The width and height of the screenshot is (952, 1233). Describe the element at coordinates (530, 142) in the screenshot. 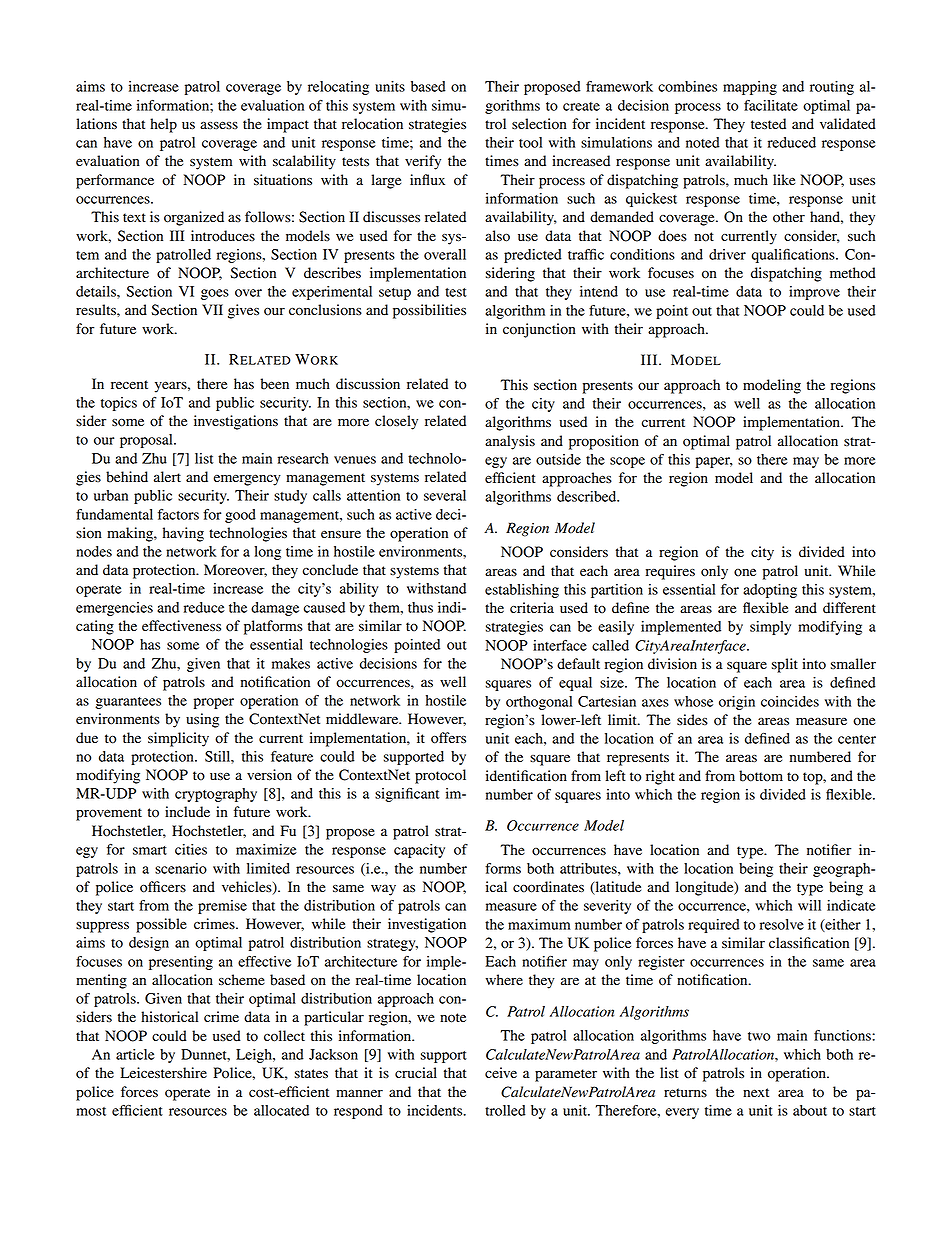

I see `tool` at that location.
